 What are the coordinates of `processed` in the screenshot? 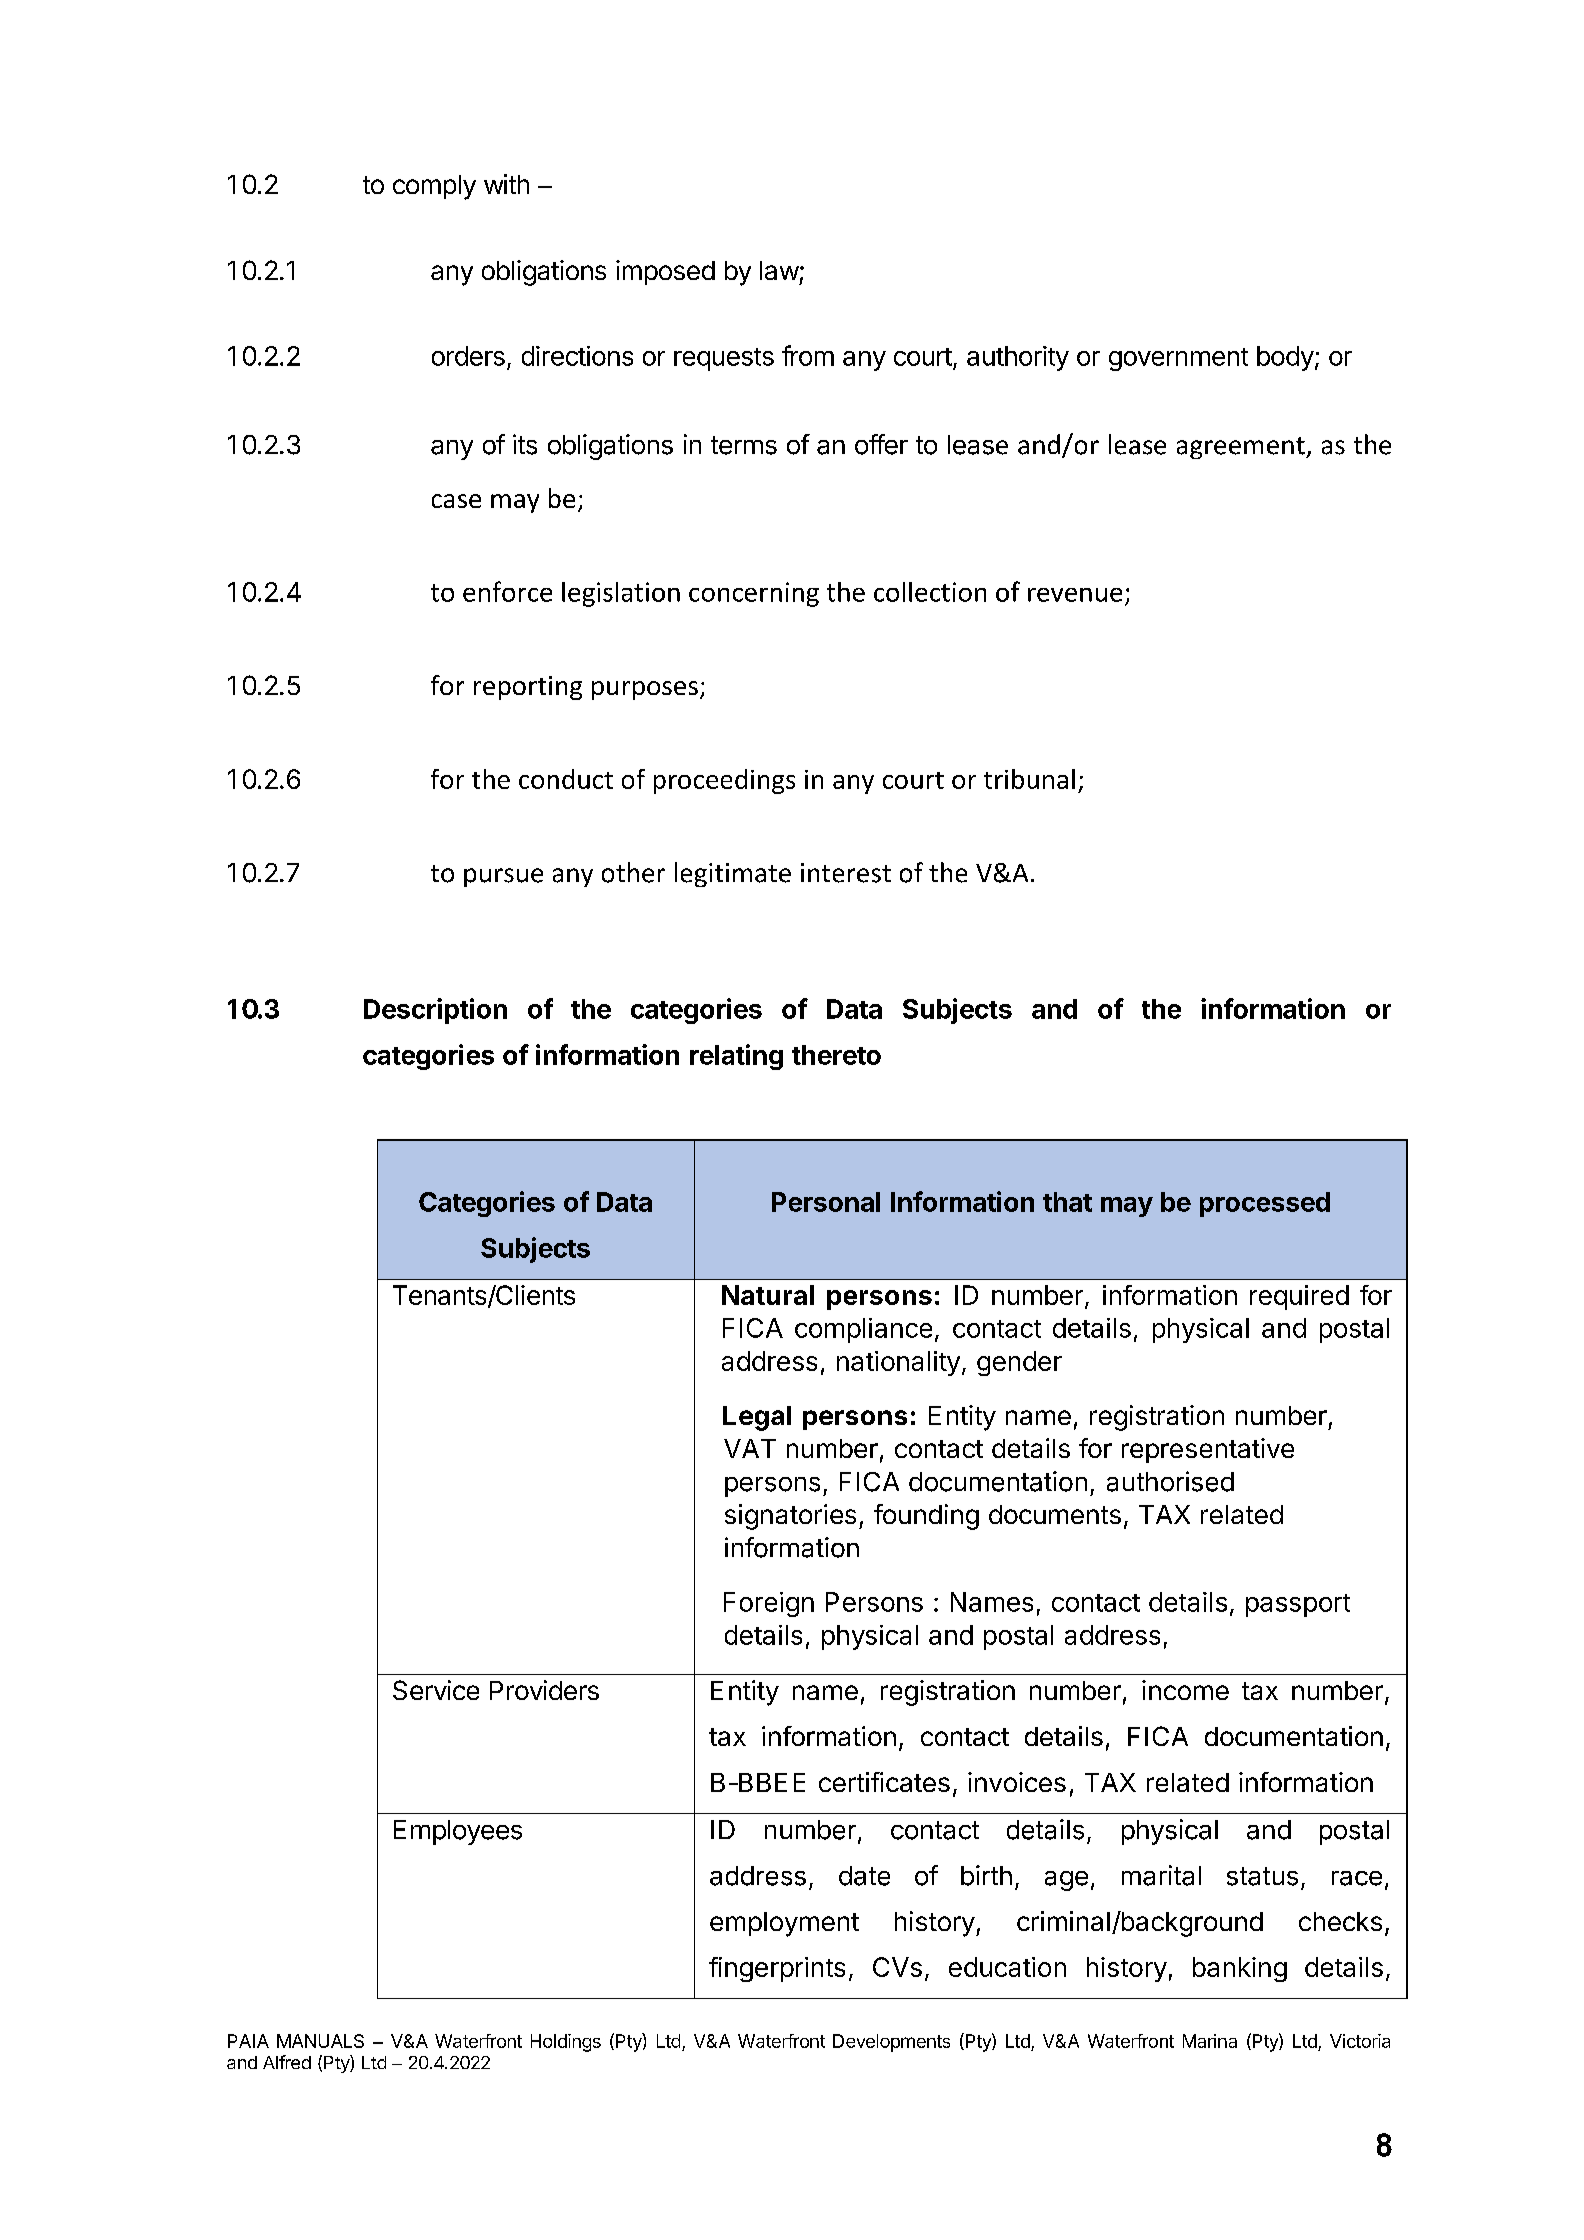 It's located at (1265, 1204).
